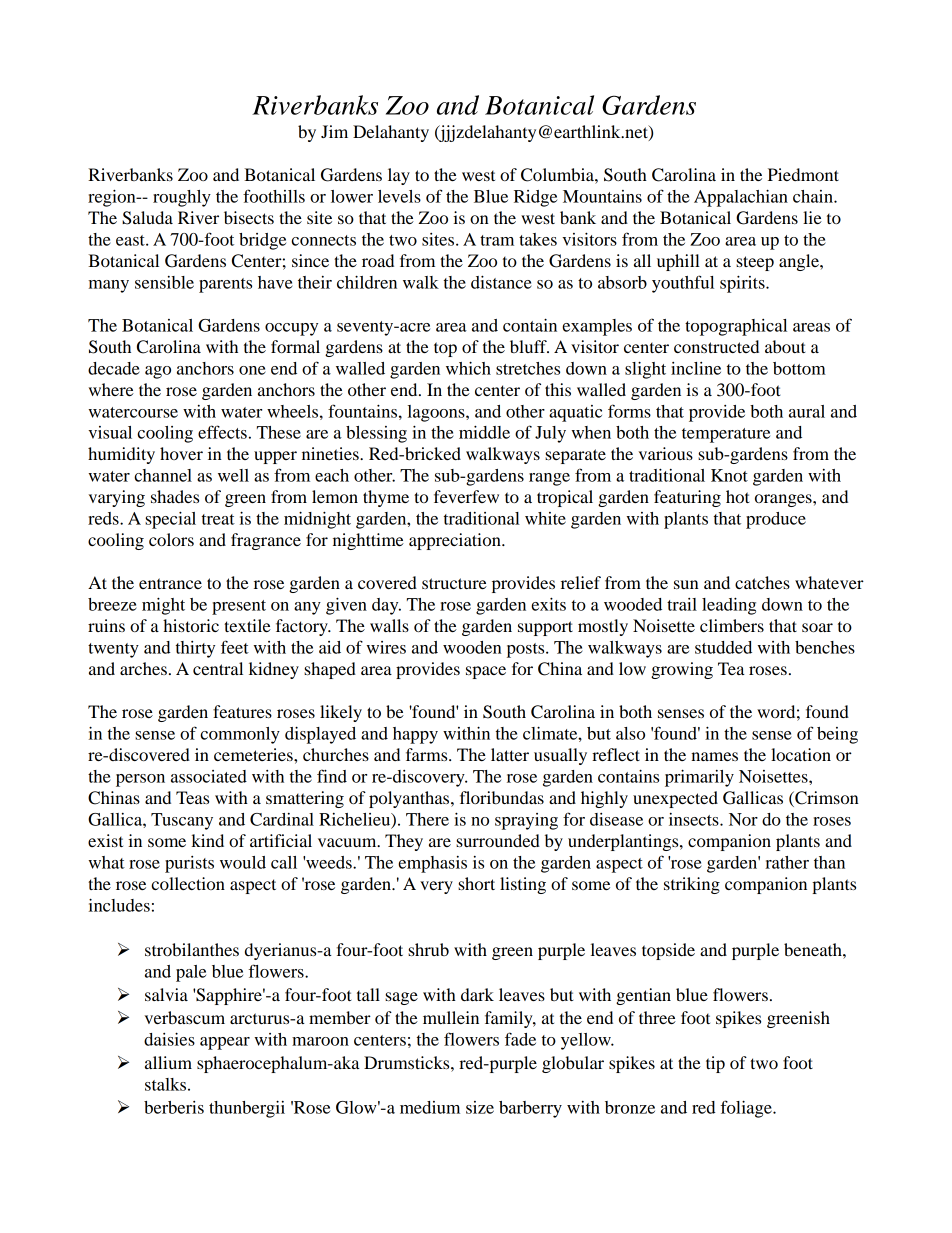 This screenshot has width=952, height=1233. What do you see at coordinates (799, 368) in the screenshot?
I see `bottom` at bounding box center [799, 368].
